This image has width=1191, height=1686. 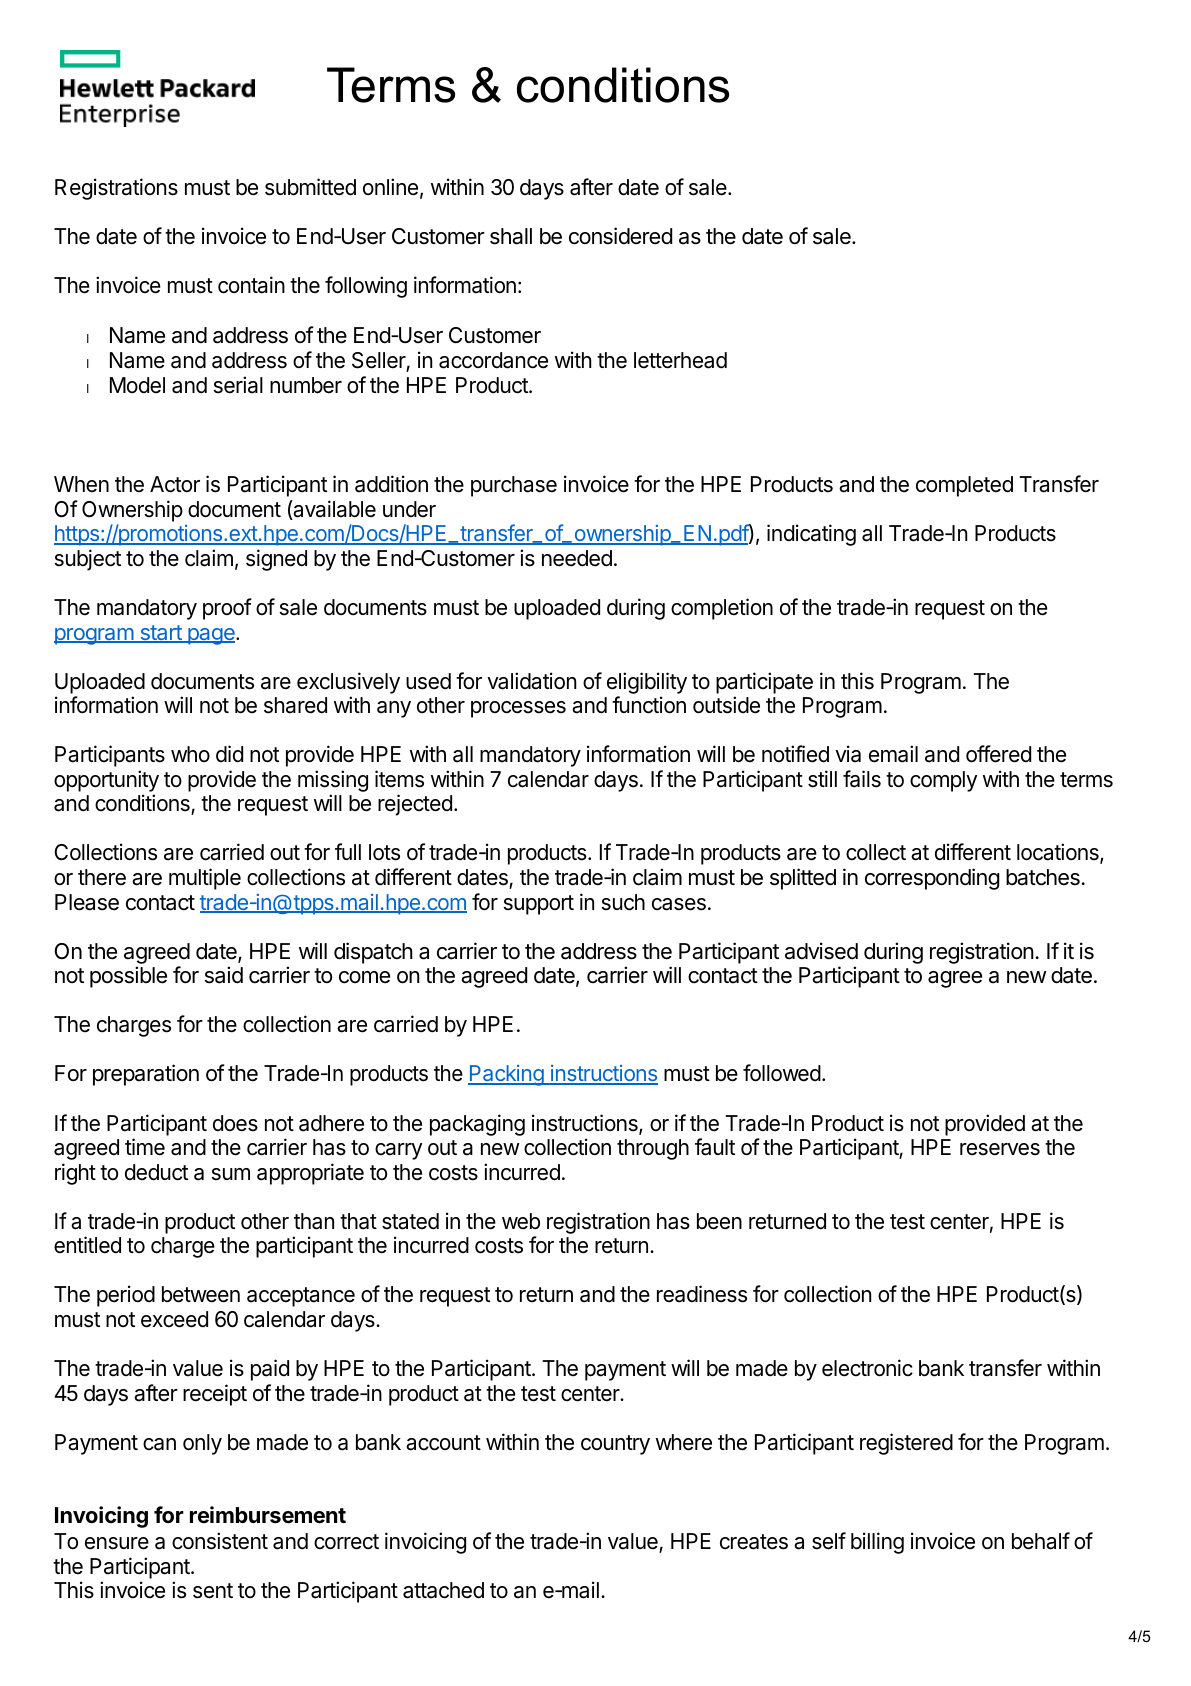 What do you see at coordinates (175, 484) in the image?
I see `Actor` at bounding box center [175, 484].
